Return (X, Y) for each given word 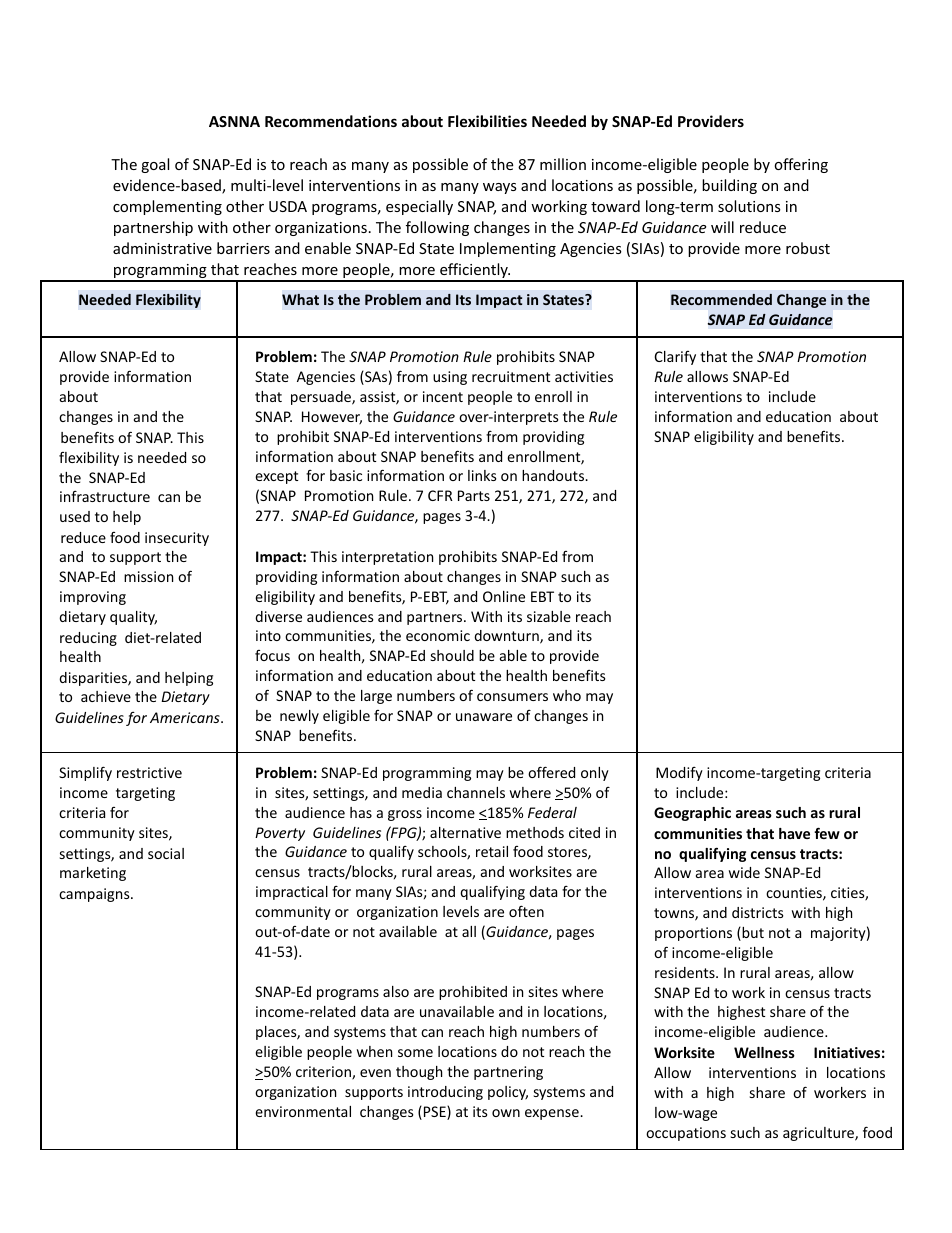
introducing (445, 1093)
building (729, 186)
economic (438, 635)
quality (133, 618)
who (567, 695)
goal (155, 165)
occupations (686, 1134)
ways (500, 188)
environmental (303, 1111)
